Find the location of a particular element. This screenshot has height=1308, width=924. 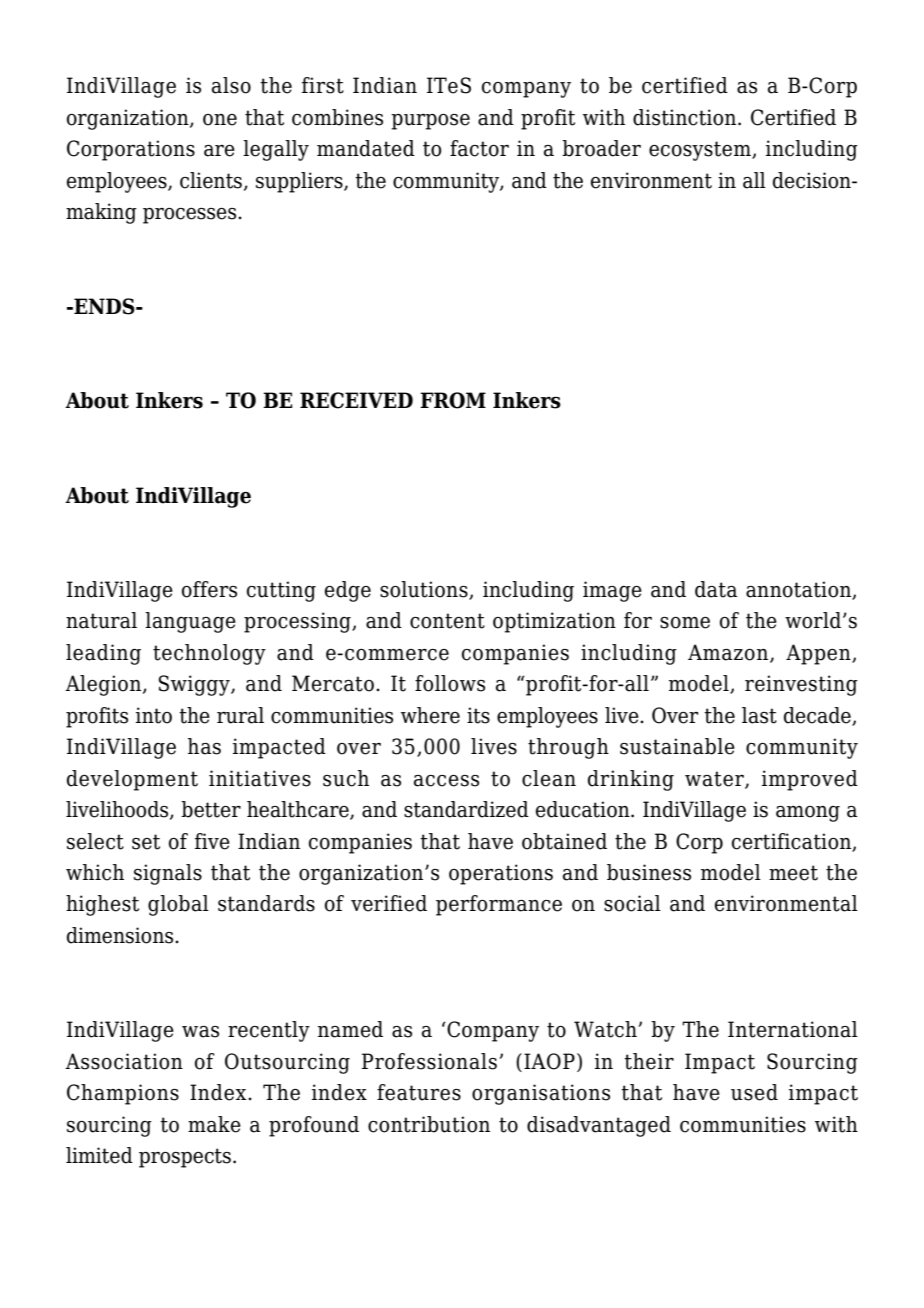

purpose is located at coordinates (430, 122).
